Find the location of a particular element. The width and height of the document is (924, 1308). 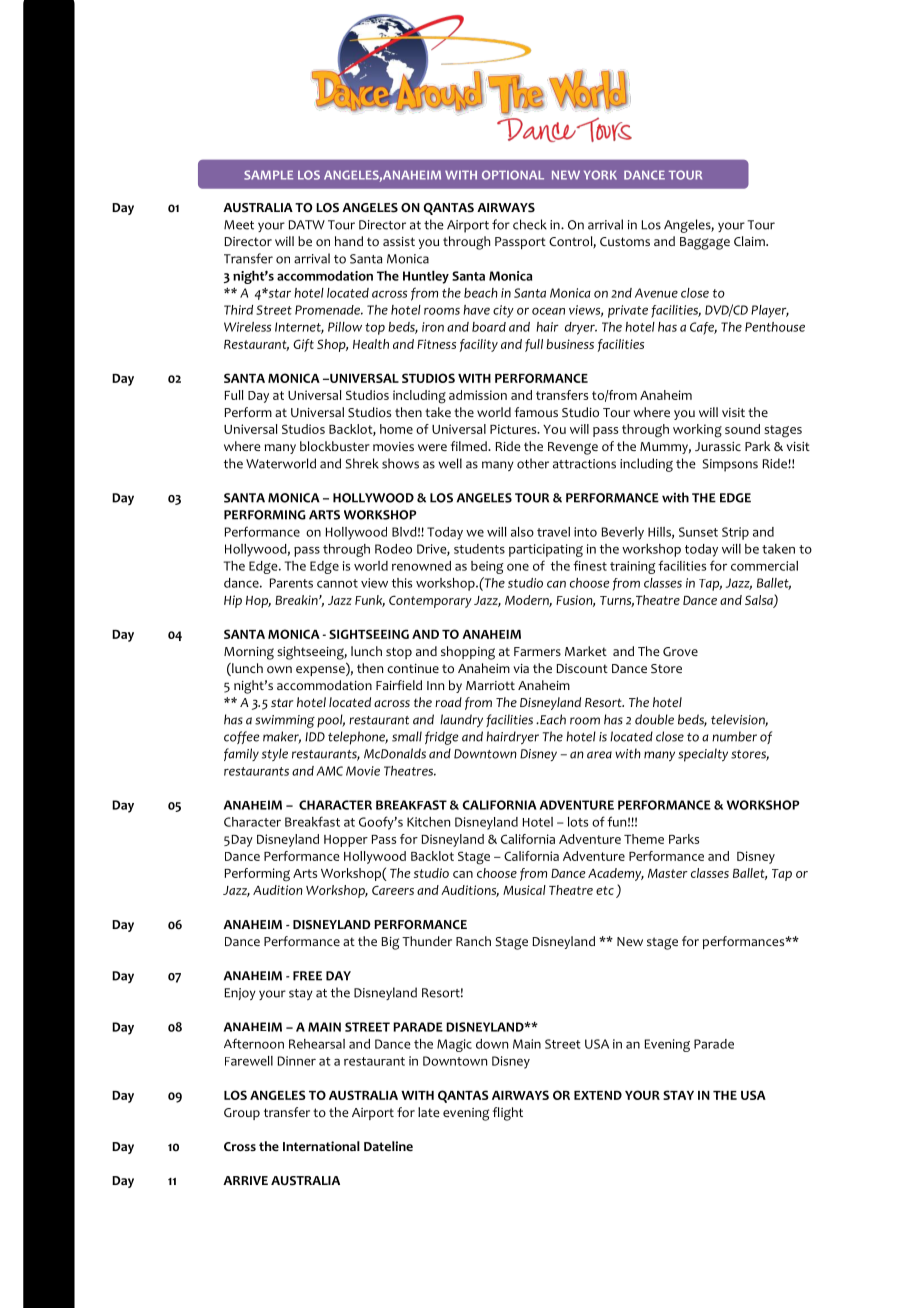

expense is located at coordinates (321, 671).
